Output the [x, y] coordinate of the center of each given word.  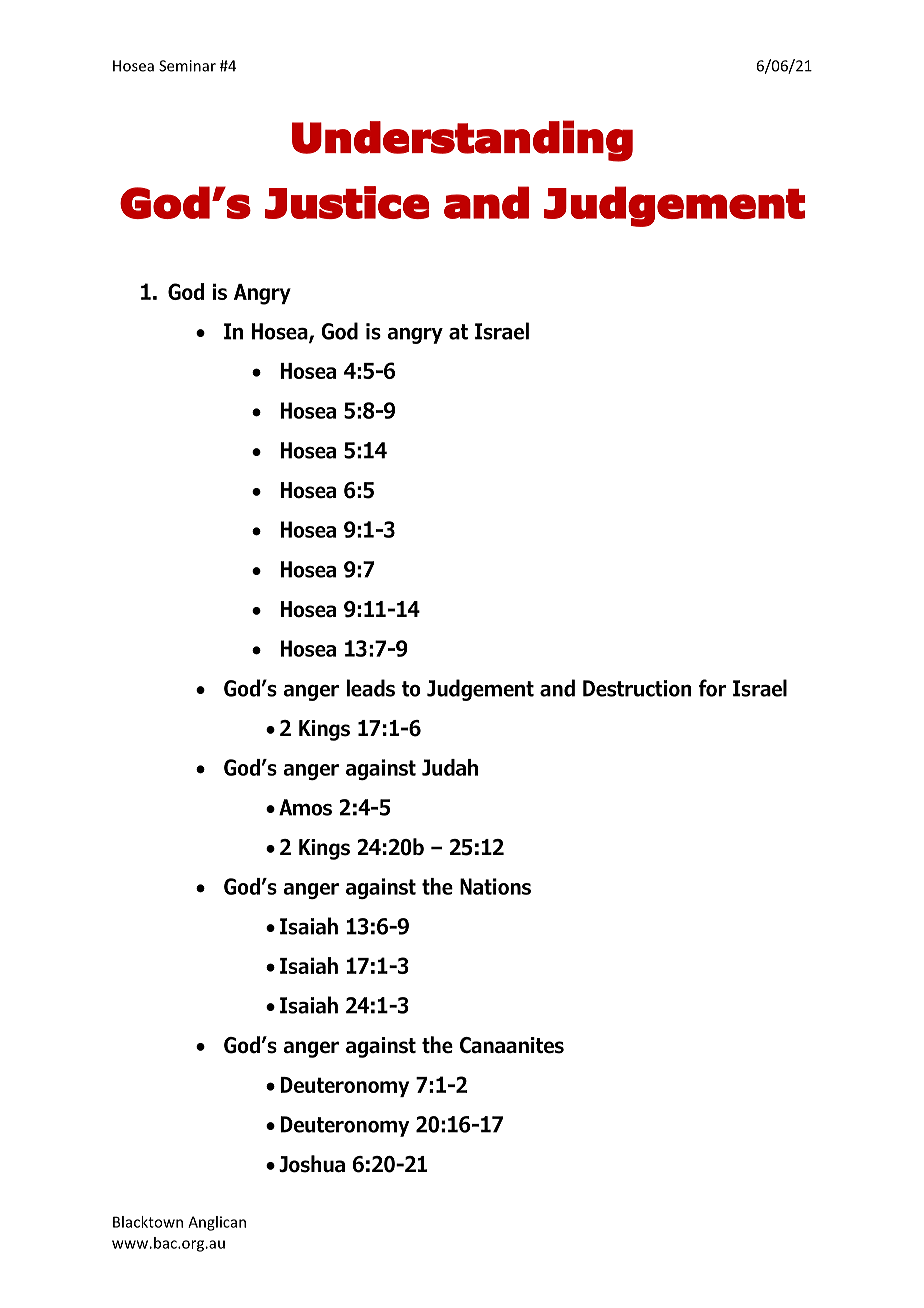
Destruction [637, 688]
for [712, 688]
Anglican [217, 1223]
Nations [495, 886]
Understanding [462, 141]
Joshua [312, 1164]
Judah [450, 767]
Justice [347, 202]
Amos [305, 807]
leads [370, 688]
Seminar [187, 66]
